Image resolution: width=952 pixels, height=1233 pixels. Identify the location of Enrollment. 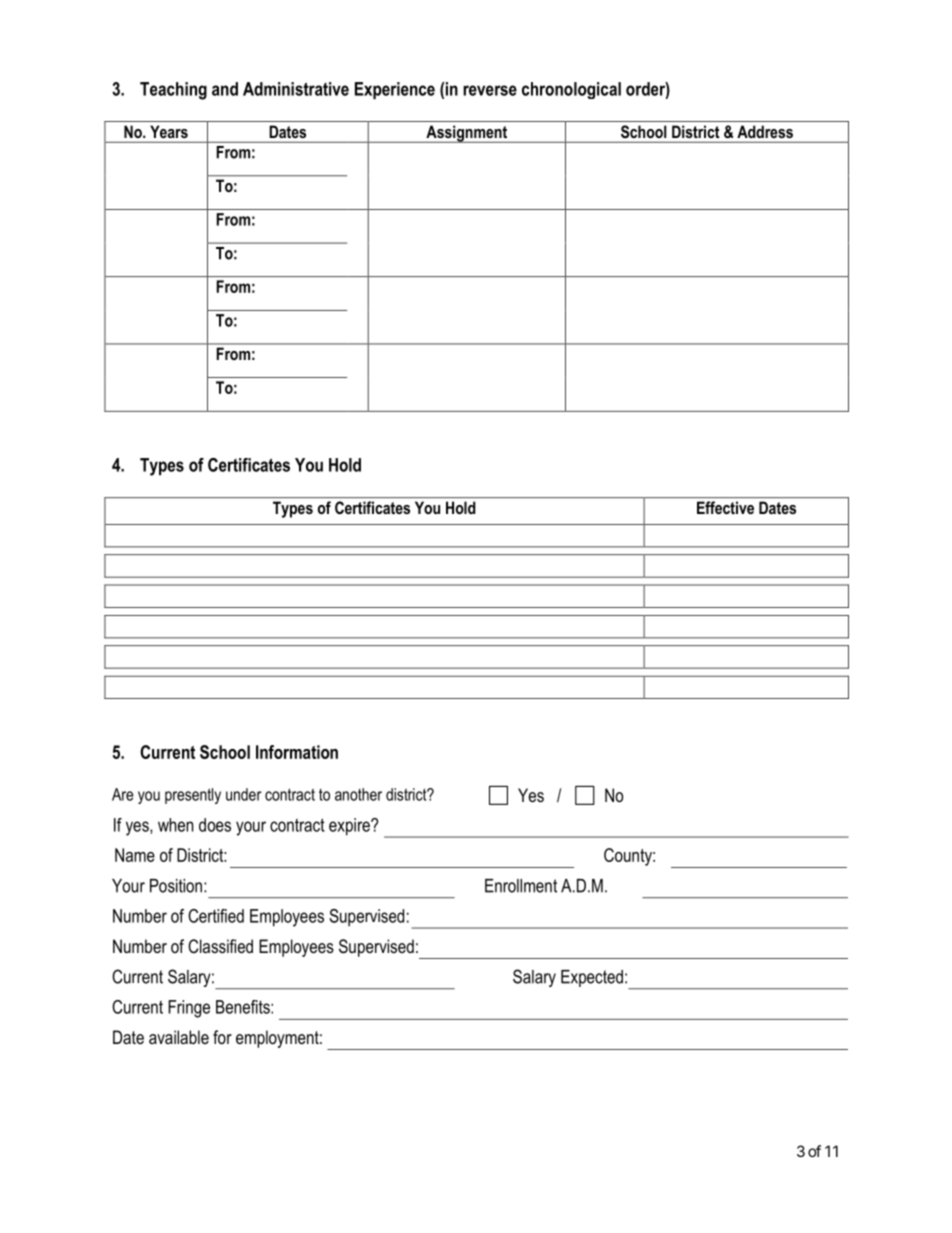
(521, 886).
